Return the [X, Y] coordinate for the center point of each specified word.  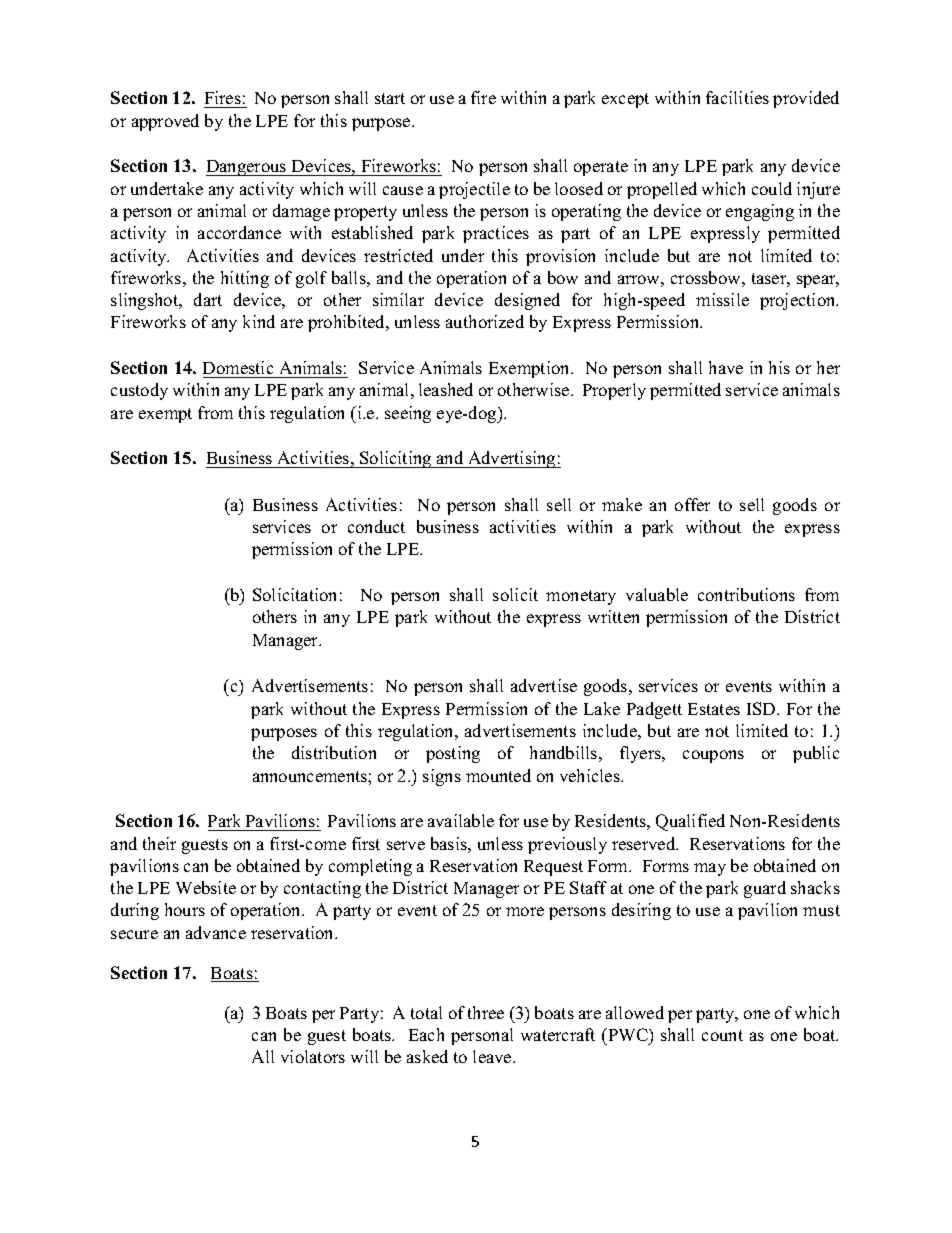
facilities [737, 97]
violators [313, 1056]
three [486, 1012]
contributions [746, 594]
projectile [474, 190]
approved [165, 122]
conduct [376, 526]
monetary [581, 597]
